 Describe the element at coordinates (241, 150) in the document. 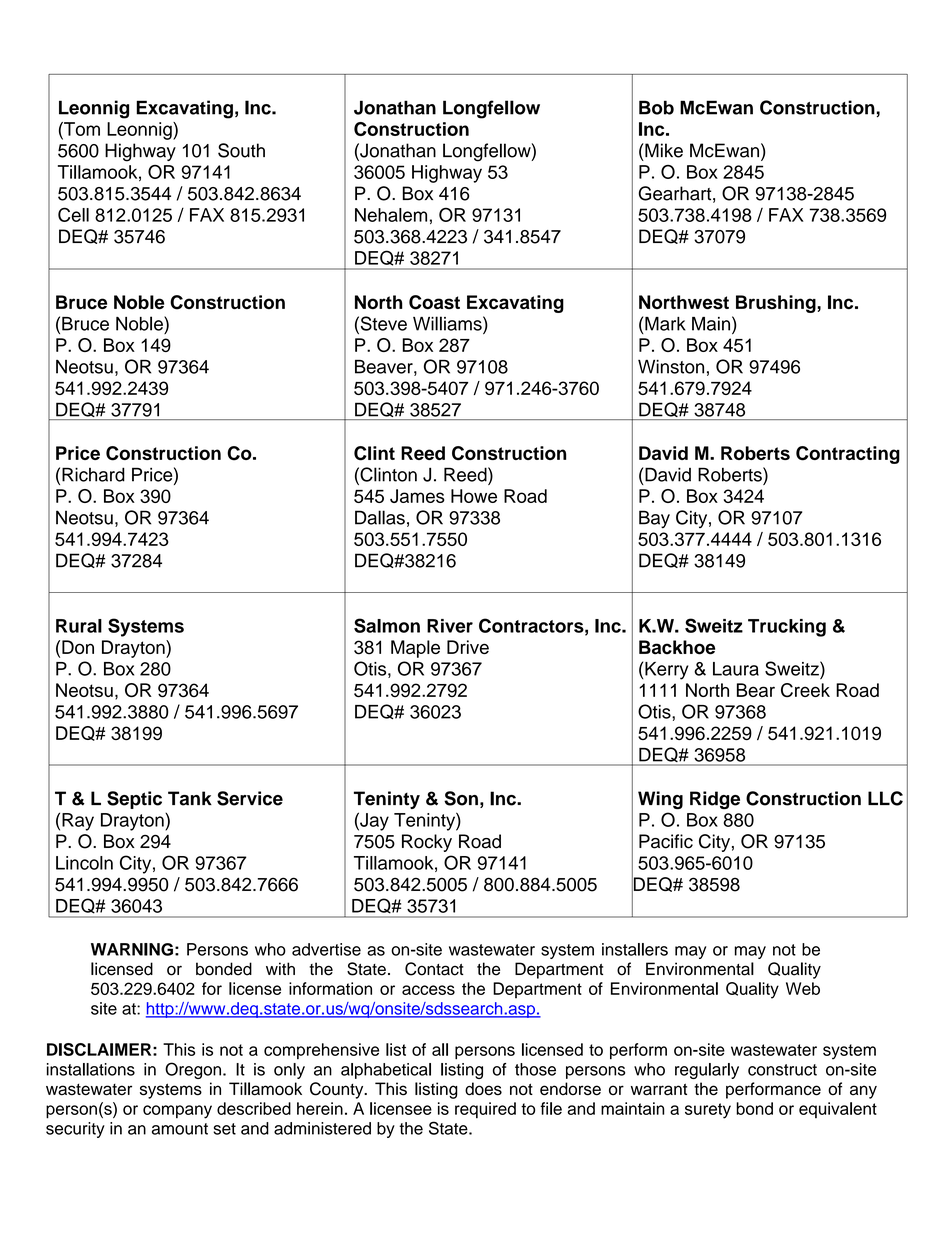

I see `South` at that location.
